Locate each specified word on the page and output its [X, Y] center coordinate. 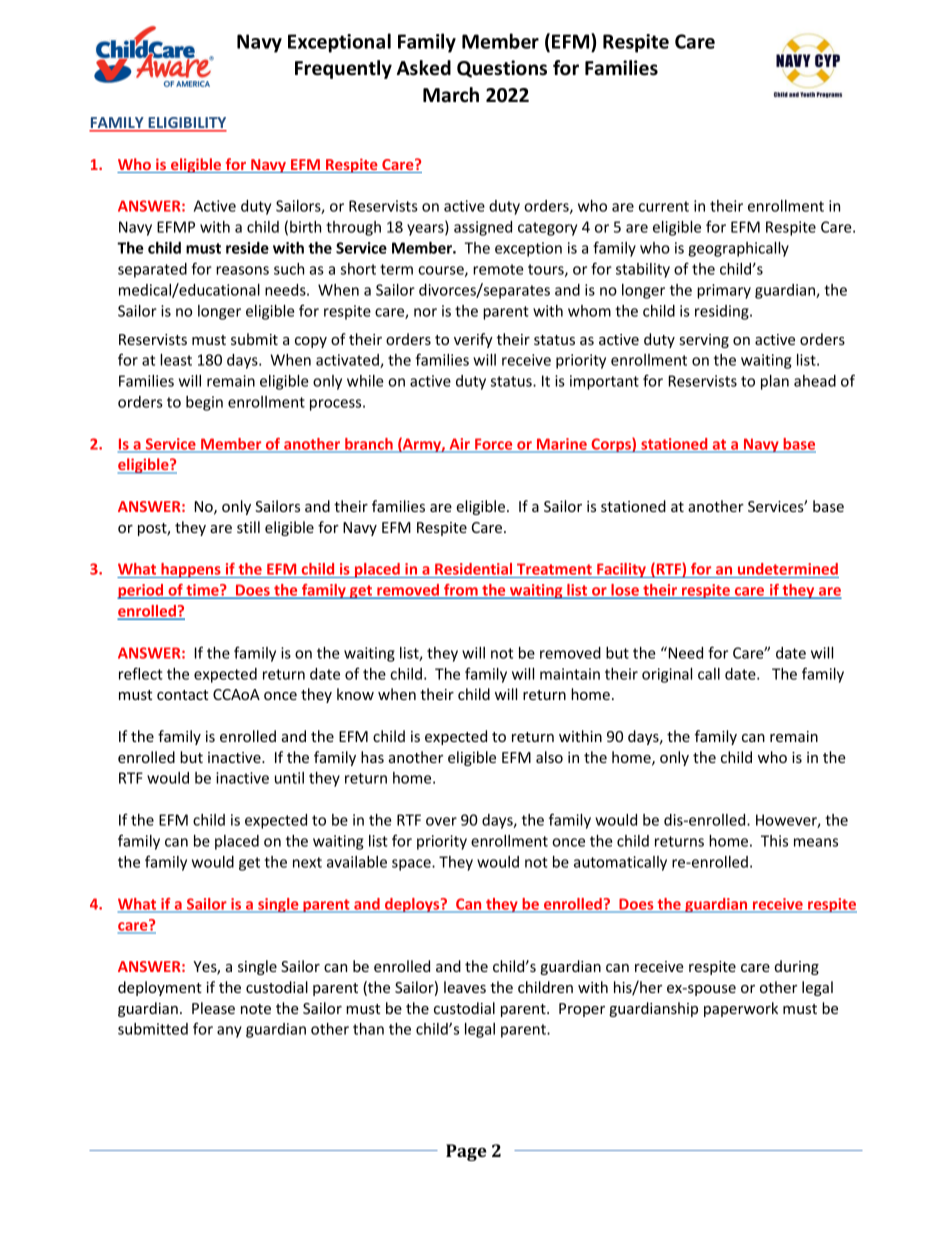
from [461, 591]
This [774, 841]
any [229, 1032]
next [307, 862]
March [451, 95]
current [664, 206]
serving [704, 341]
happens [191, 570]
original [667, 675]
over [441, 821]
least [176, 360]
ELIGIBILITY [186, 124]
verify [473, 340]
